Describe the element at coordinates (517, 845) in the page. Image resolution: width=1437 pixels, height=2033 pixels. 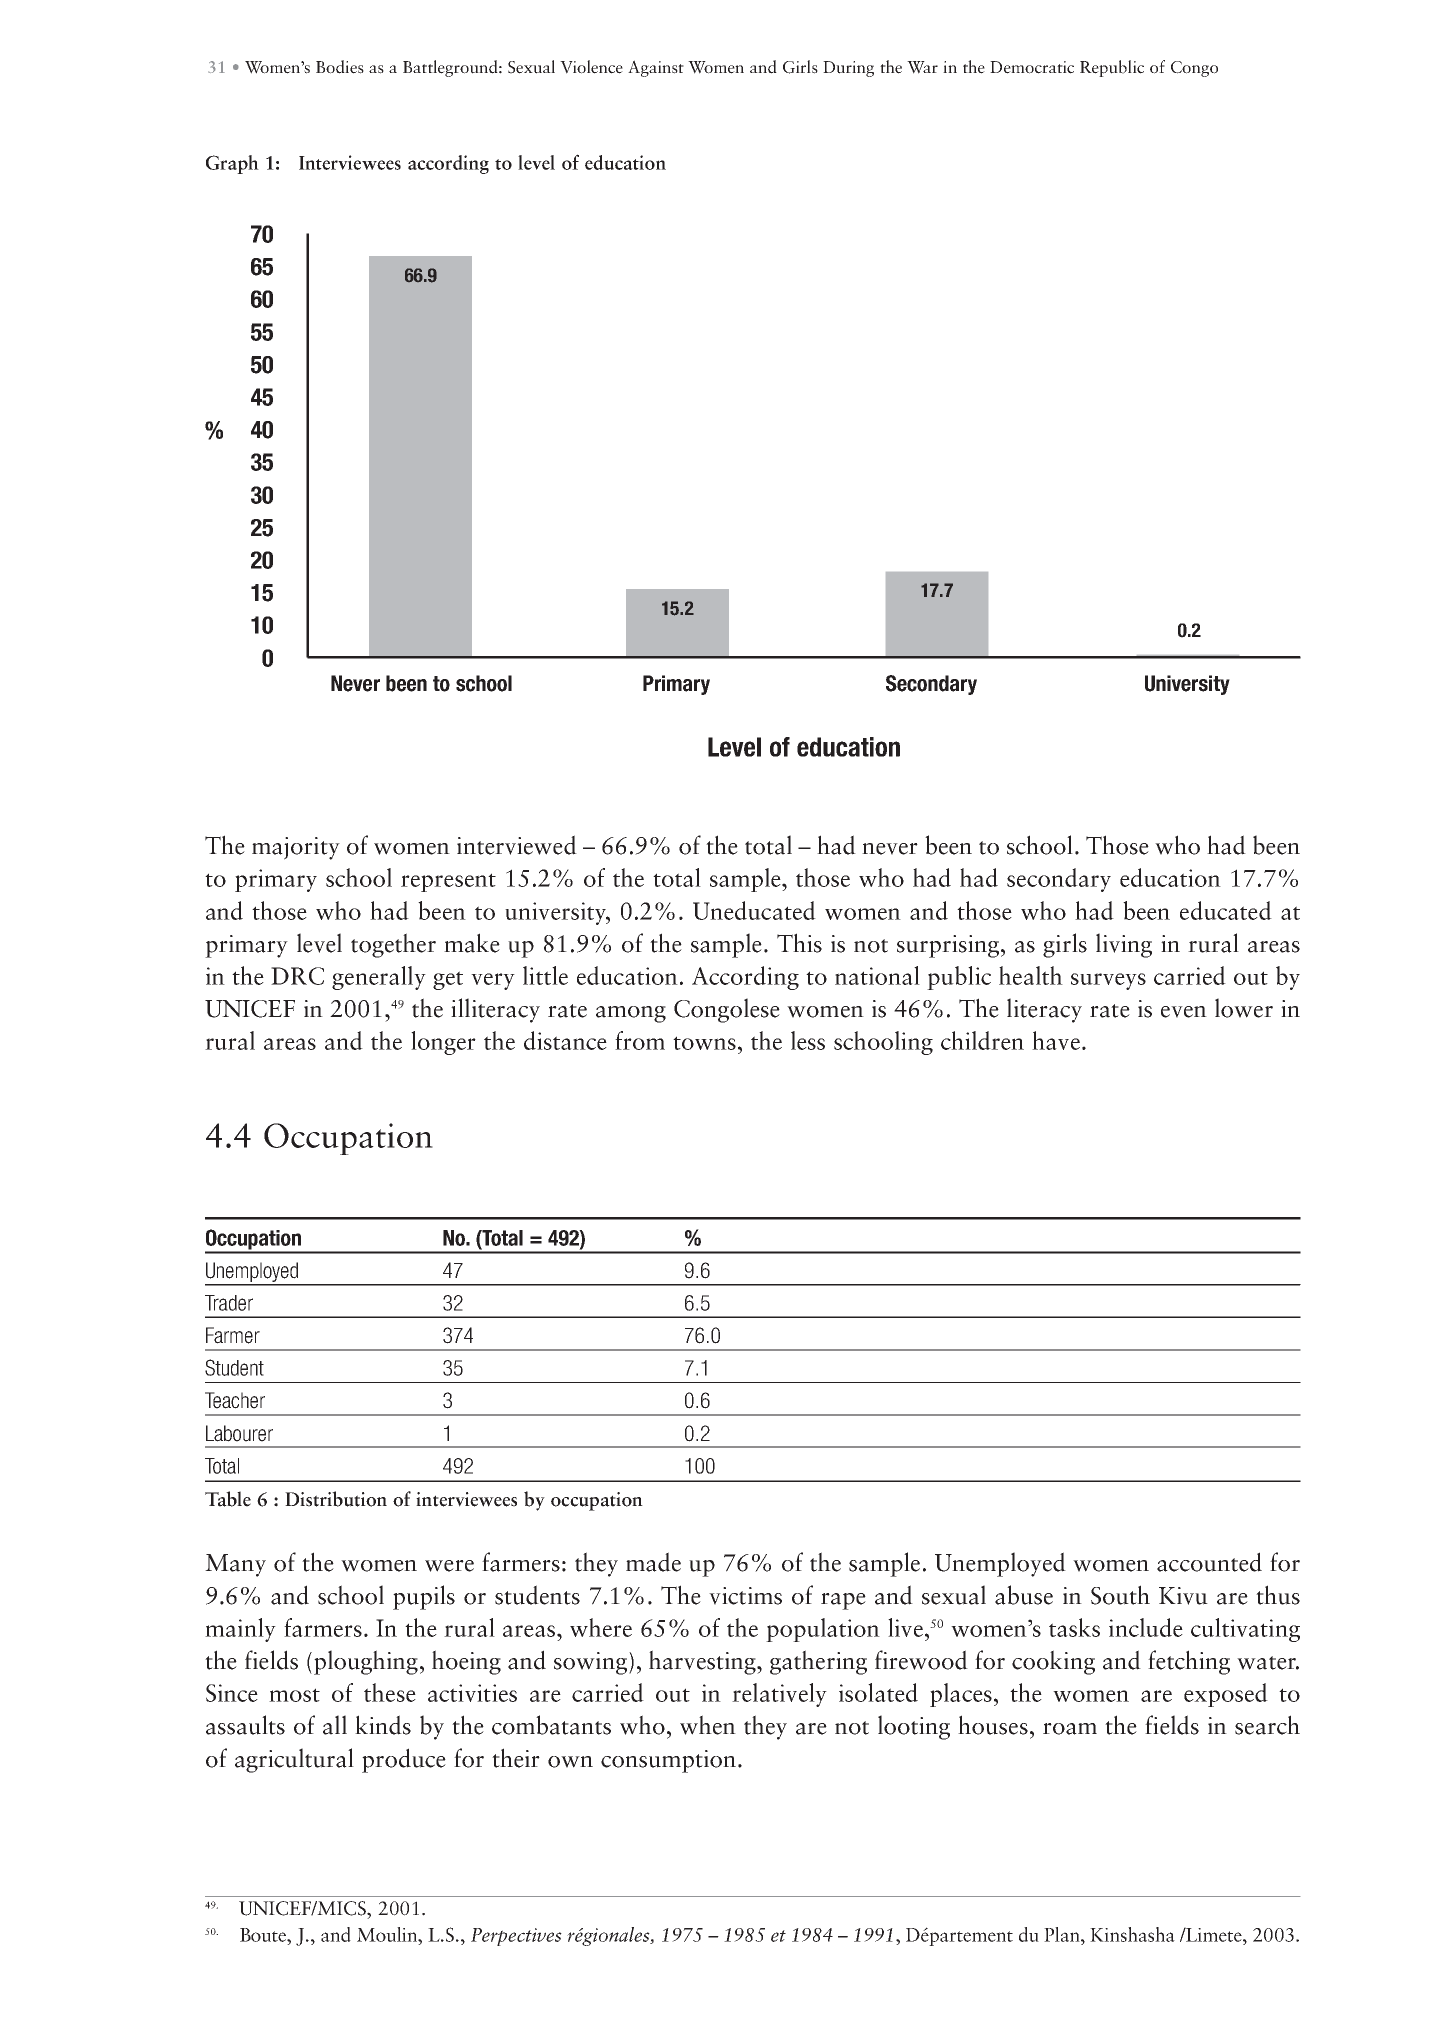
I see `interviewed` at that location.
